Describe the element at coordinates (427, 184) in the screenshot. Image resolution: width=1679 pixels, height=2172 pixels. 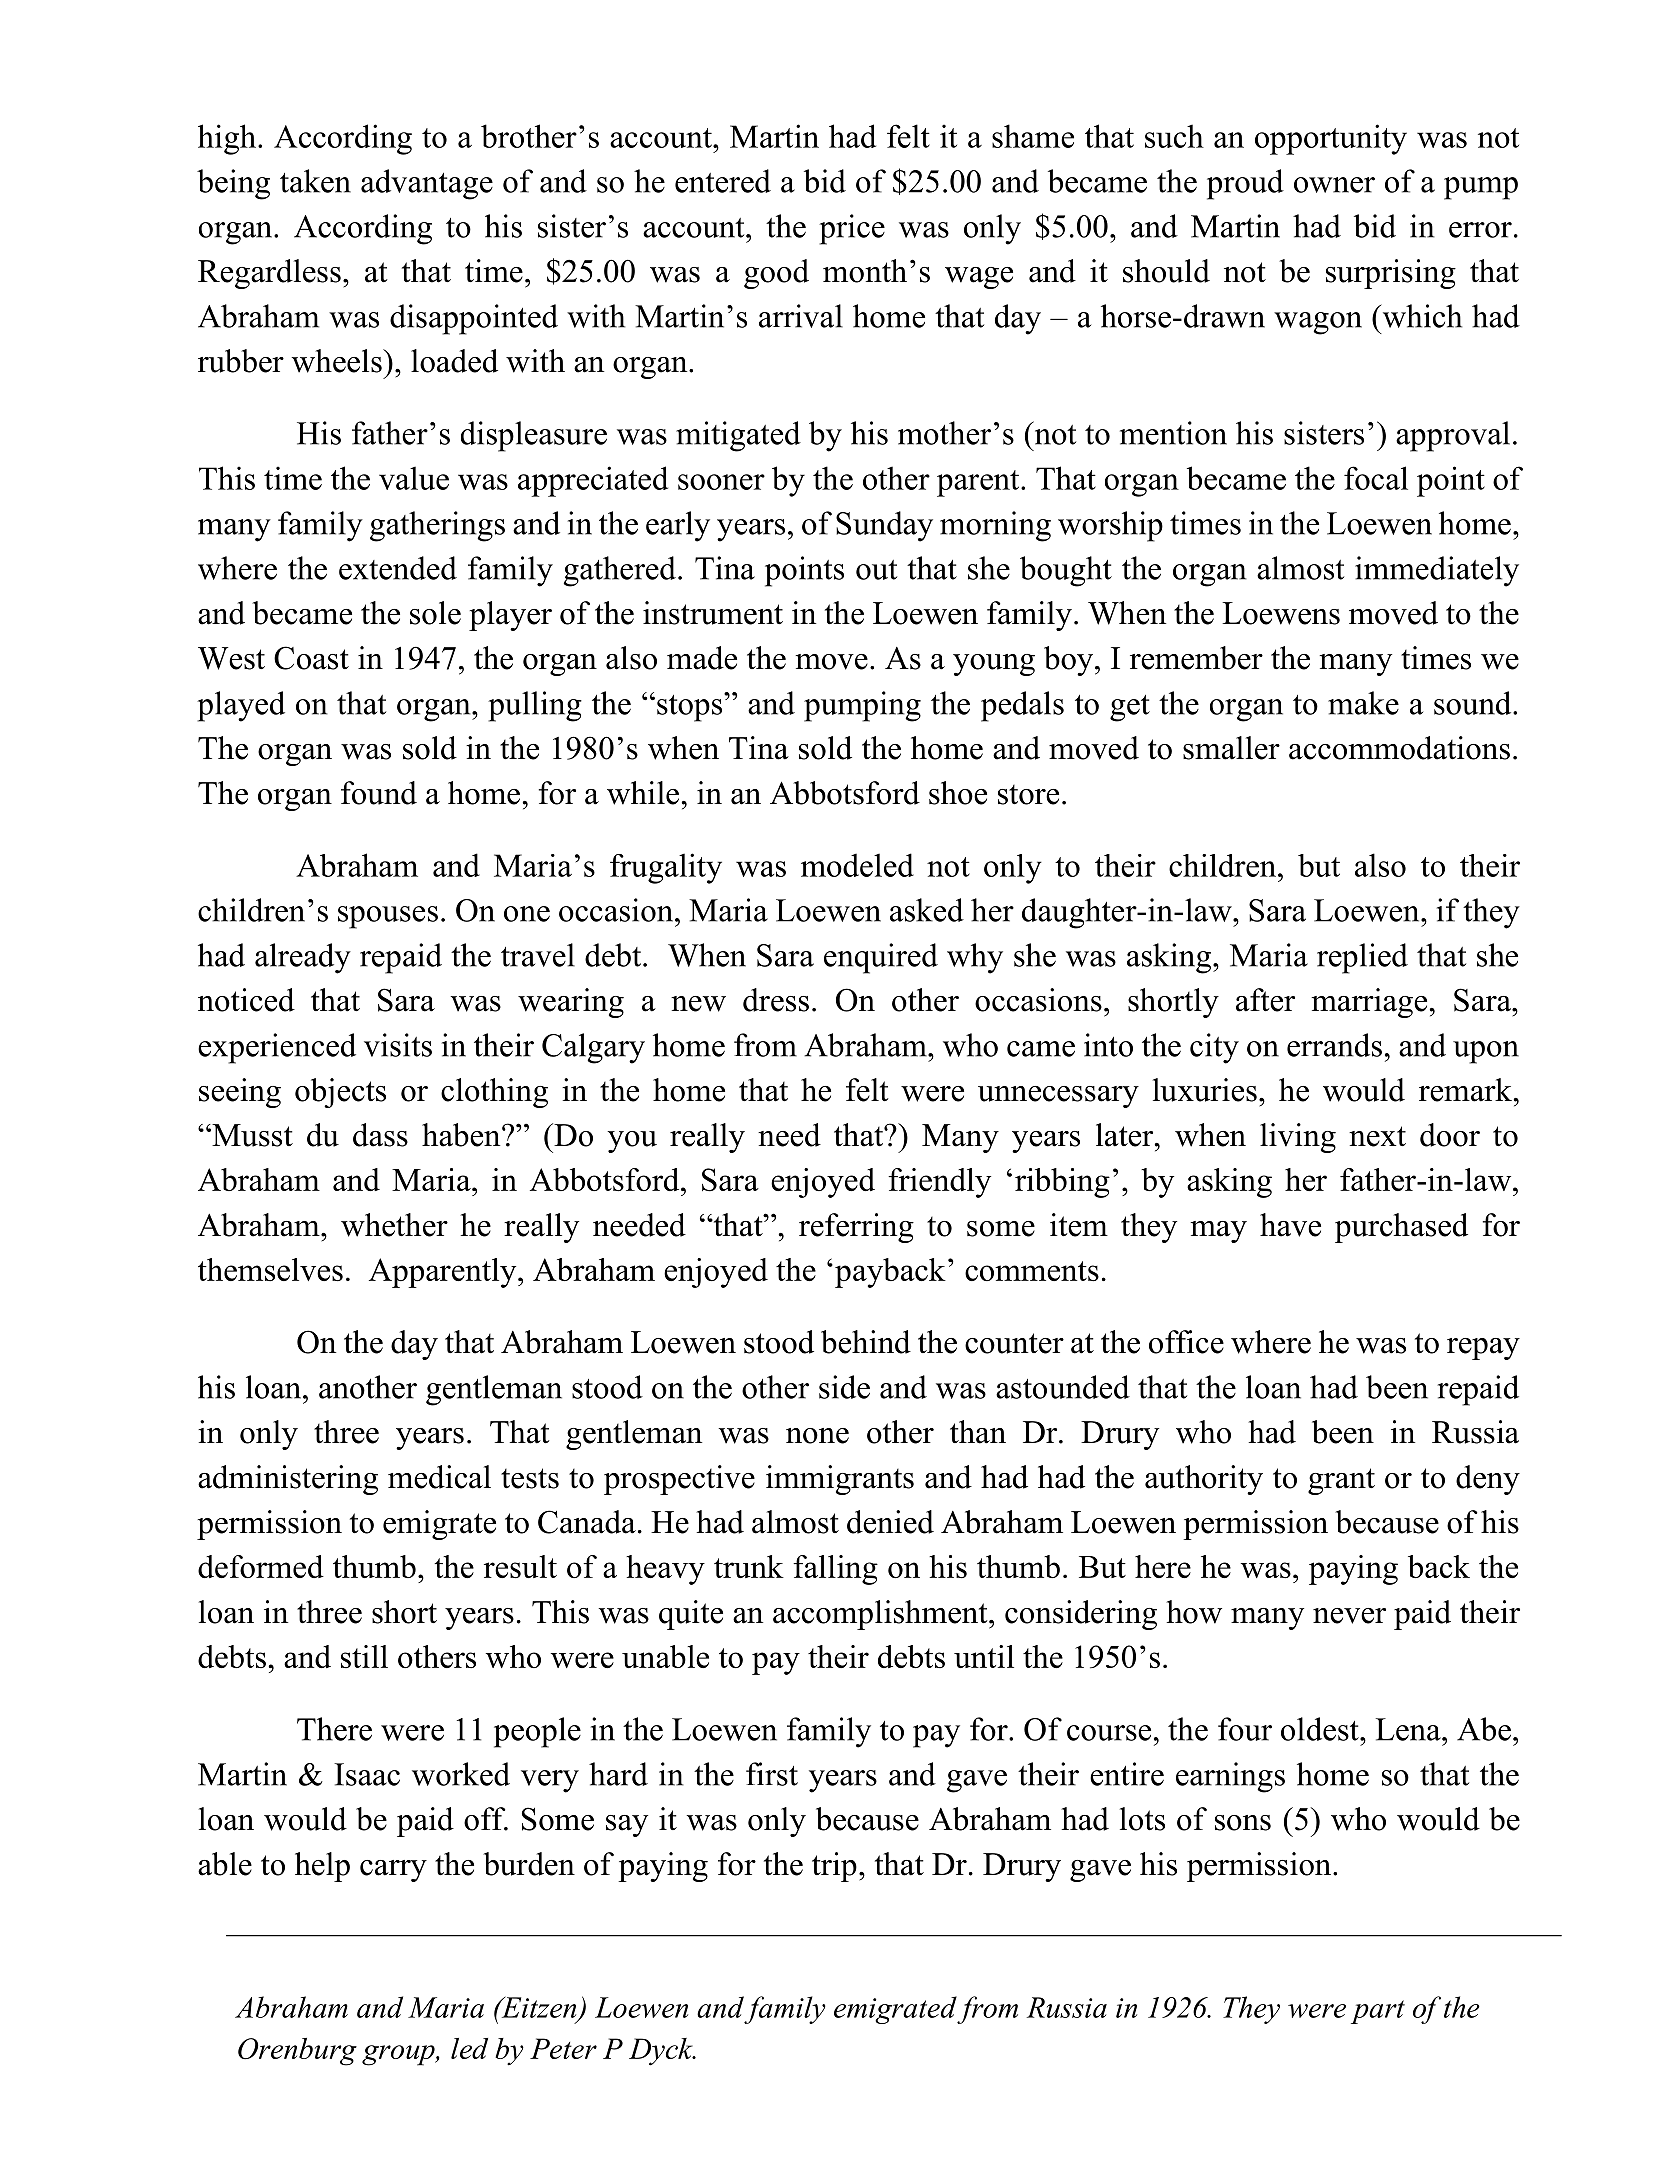
I see `advantage` at that location.
